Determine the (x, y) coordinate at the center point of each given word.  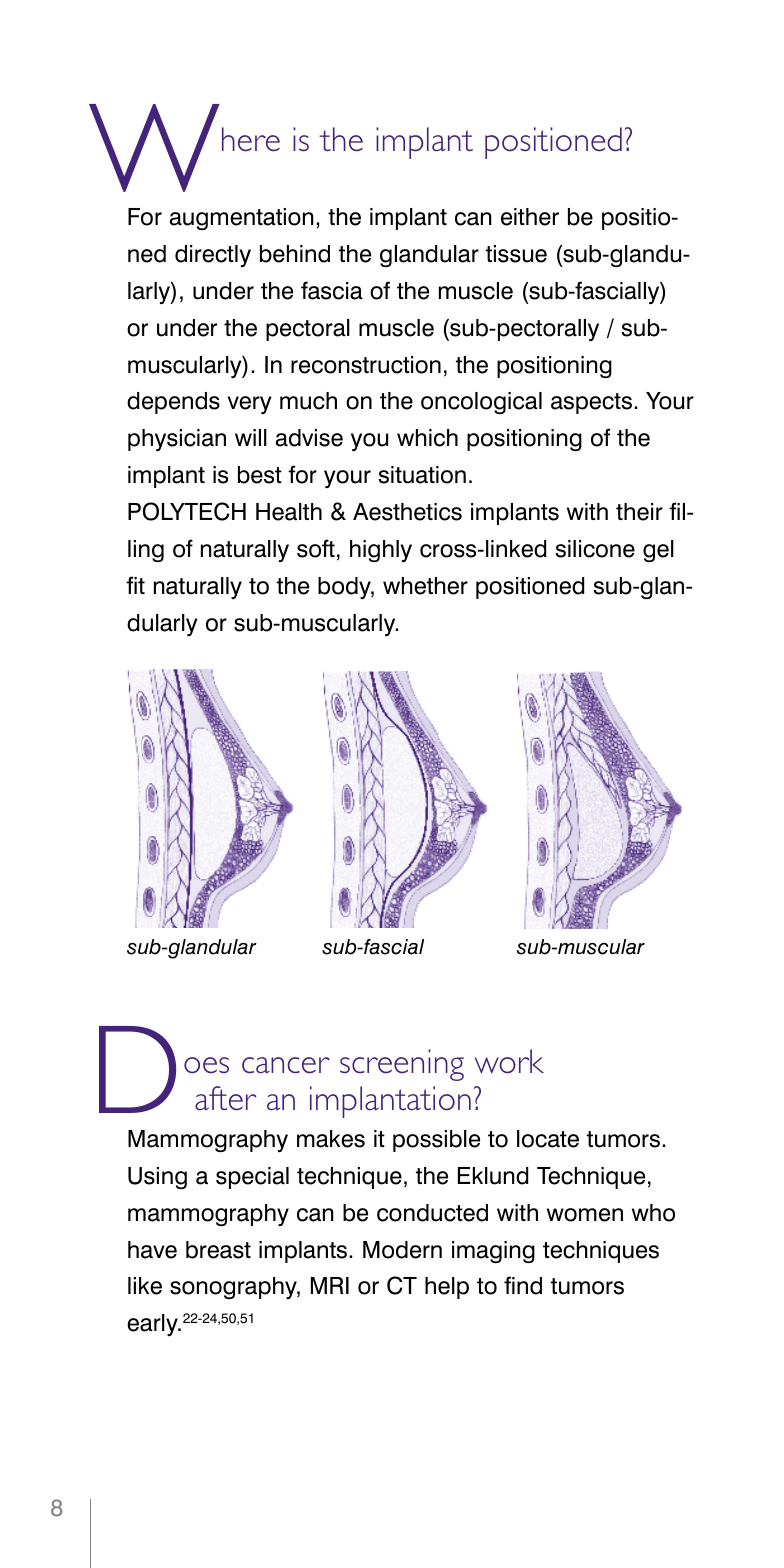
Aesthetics (407, 512)
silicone (595, 549)
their (639, 512)
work (509, 1061)
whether (425, 586)
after (225, 1098)
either (530, 217)
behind (295, 254)
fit (135, 585)
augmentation (242, 219)
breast (218, 1250)
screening (402, 1065)
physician (177, 440)
